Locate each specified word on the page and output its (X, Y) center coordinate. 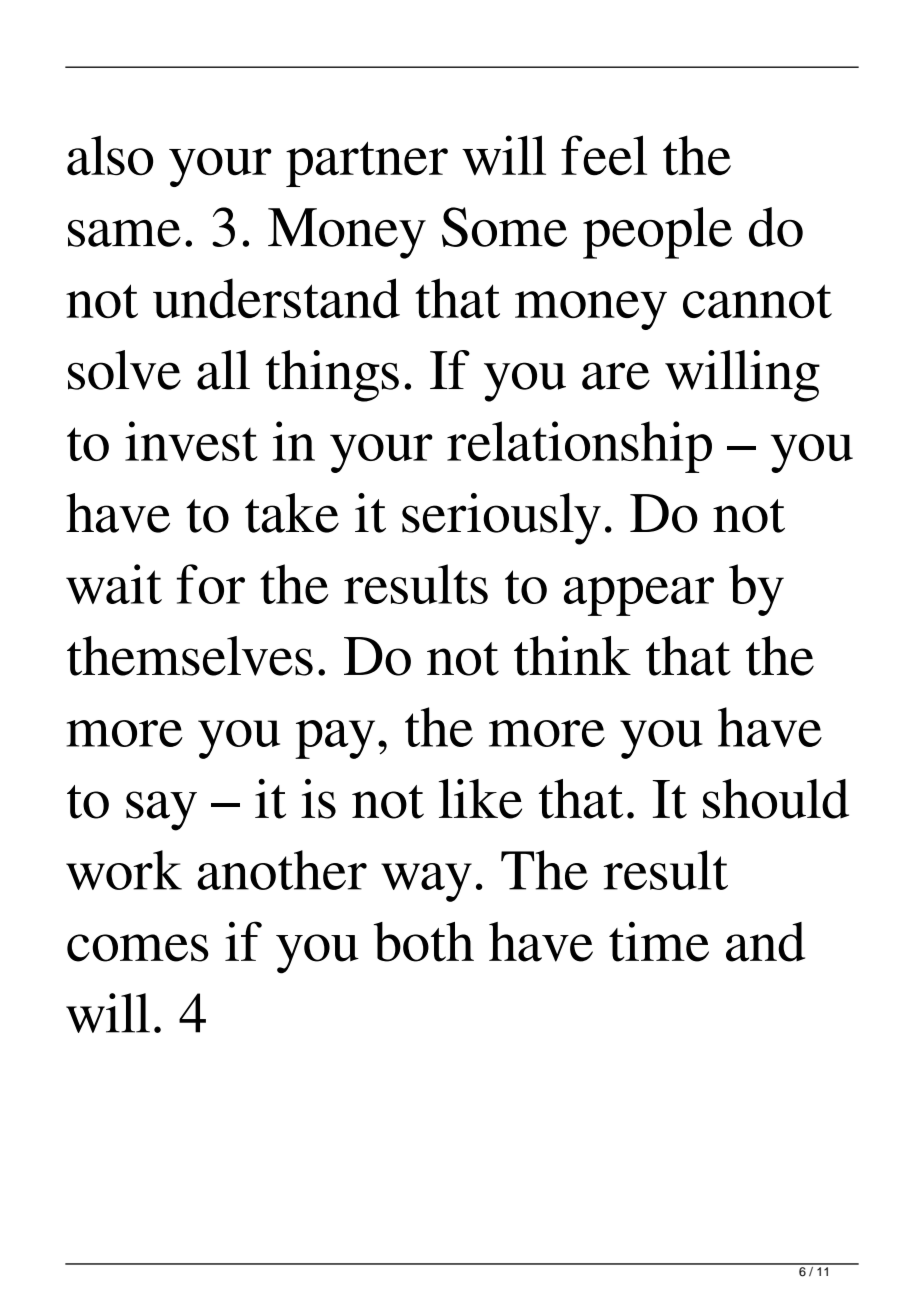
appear (639, 596)
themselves (190, 656)
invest (191, 441)
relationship (579, 447)
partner (367, 164)
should (776, 799)
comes (138, 948)
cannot (757, 301)
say (161, 811)
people (657, 233)
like (480, 799)
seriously (501, 519)
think (572, 656)
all (223, 370)
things (332, 376)
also (110, 155)
